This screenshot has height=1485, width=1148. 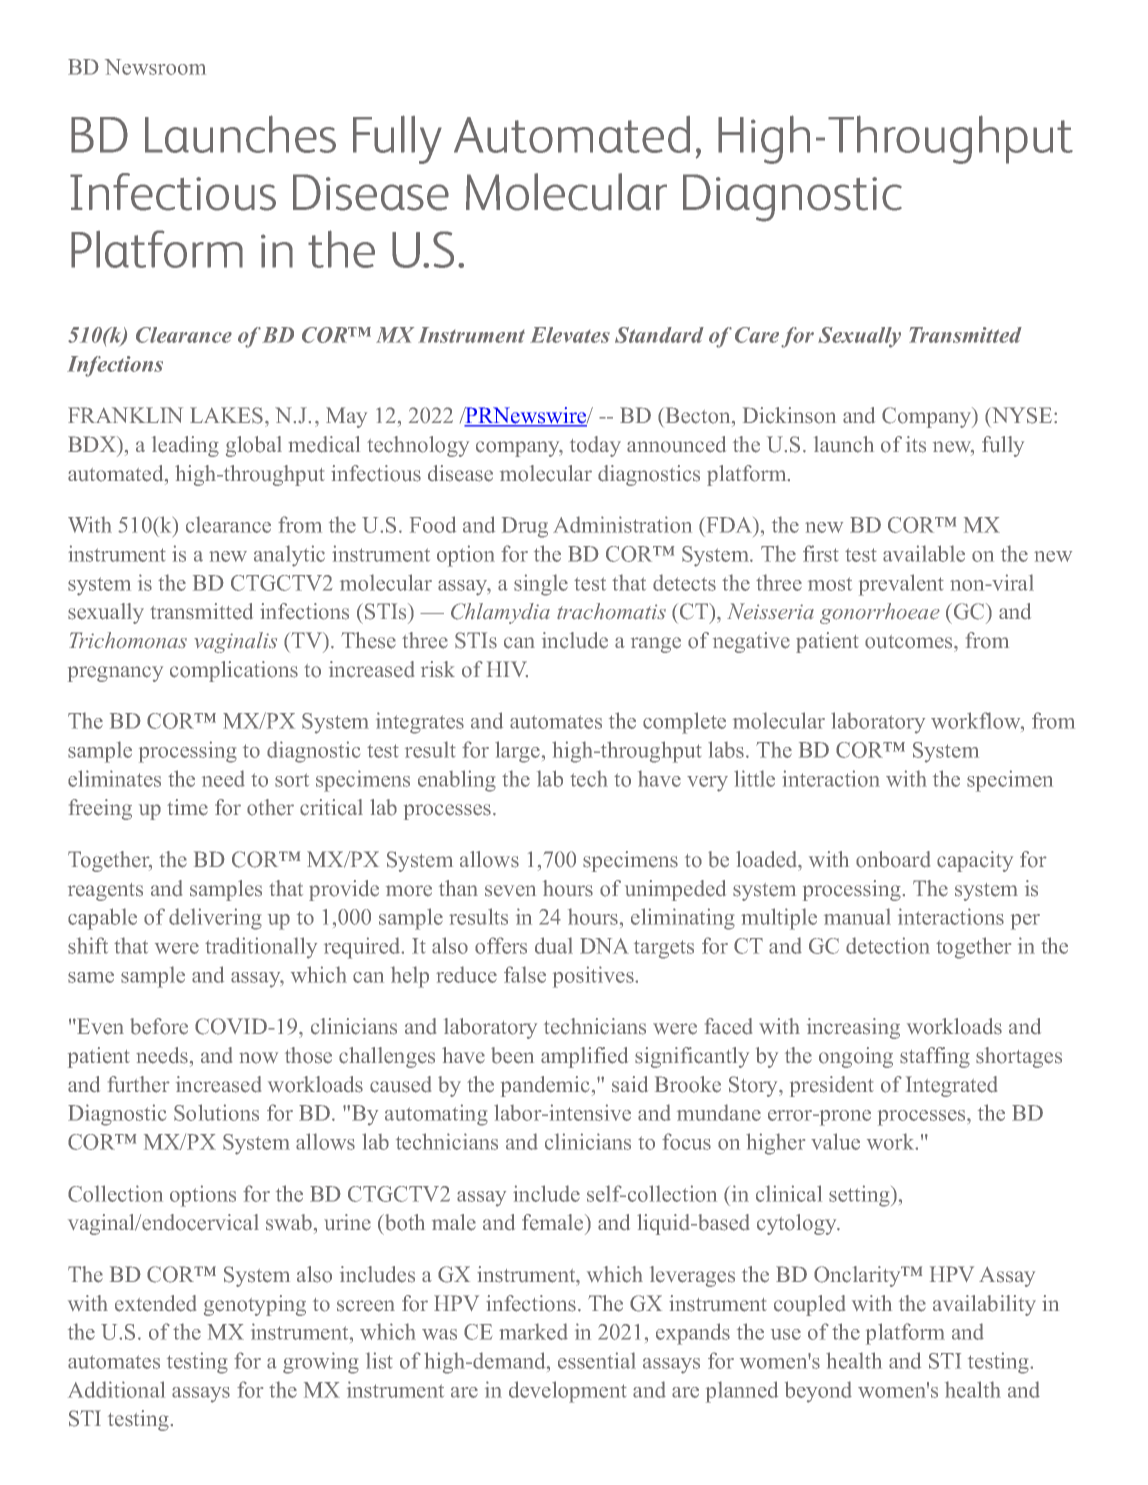 What do you see at coordinates (984, 1305) in the screenshot?
I see `availability` at bounding box center [984, 1305].
